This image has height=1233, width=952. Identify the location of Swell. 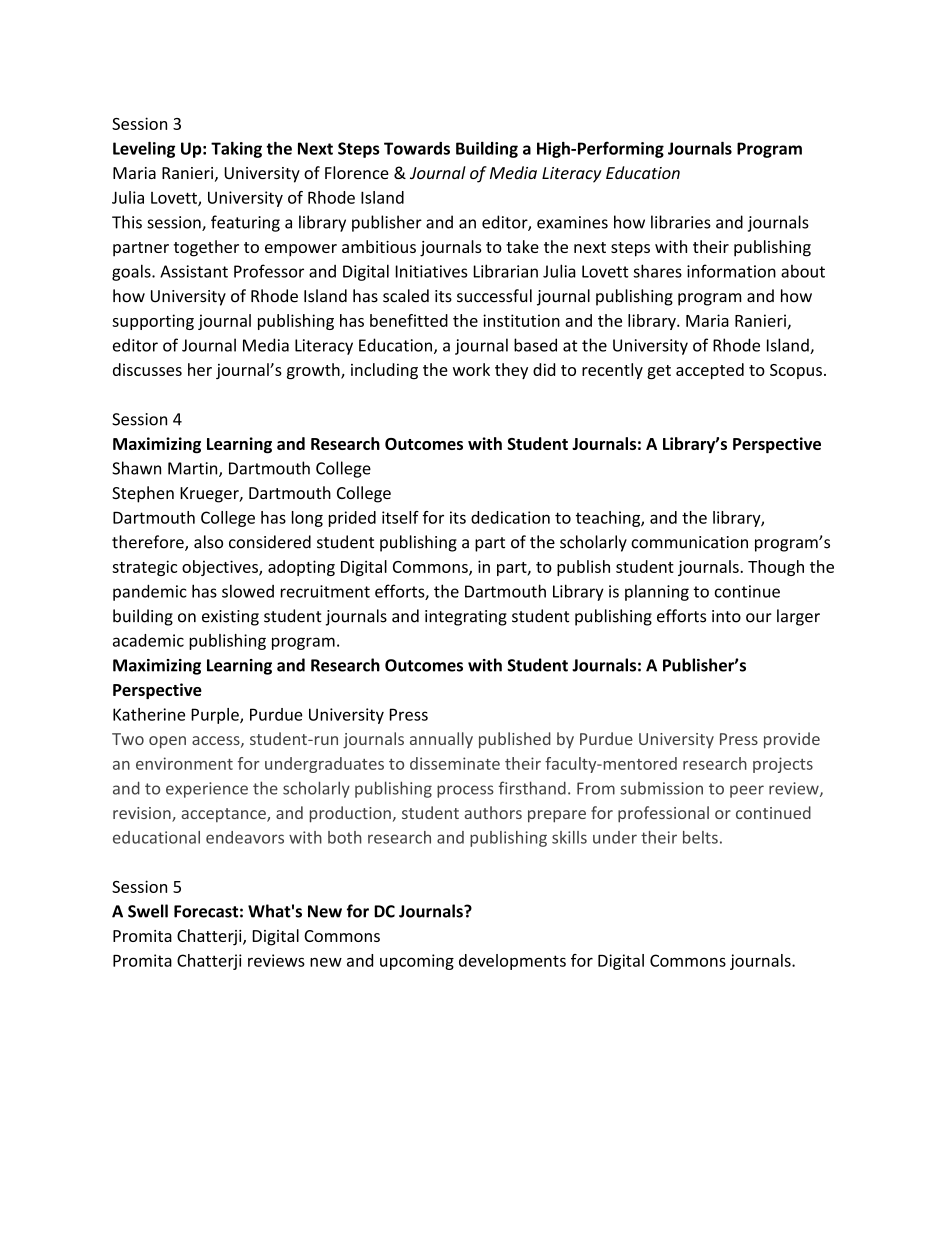
(148, 911).
